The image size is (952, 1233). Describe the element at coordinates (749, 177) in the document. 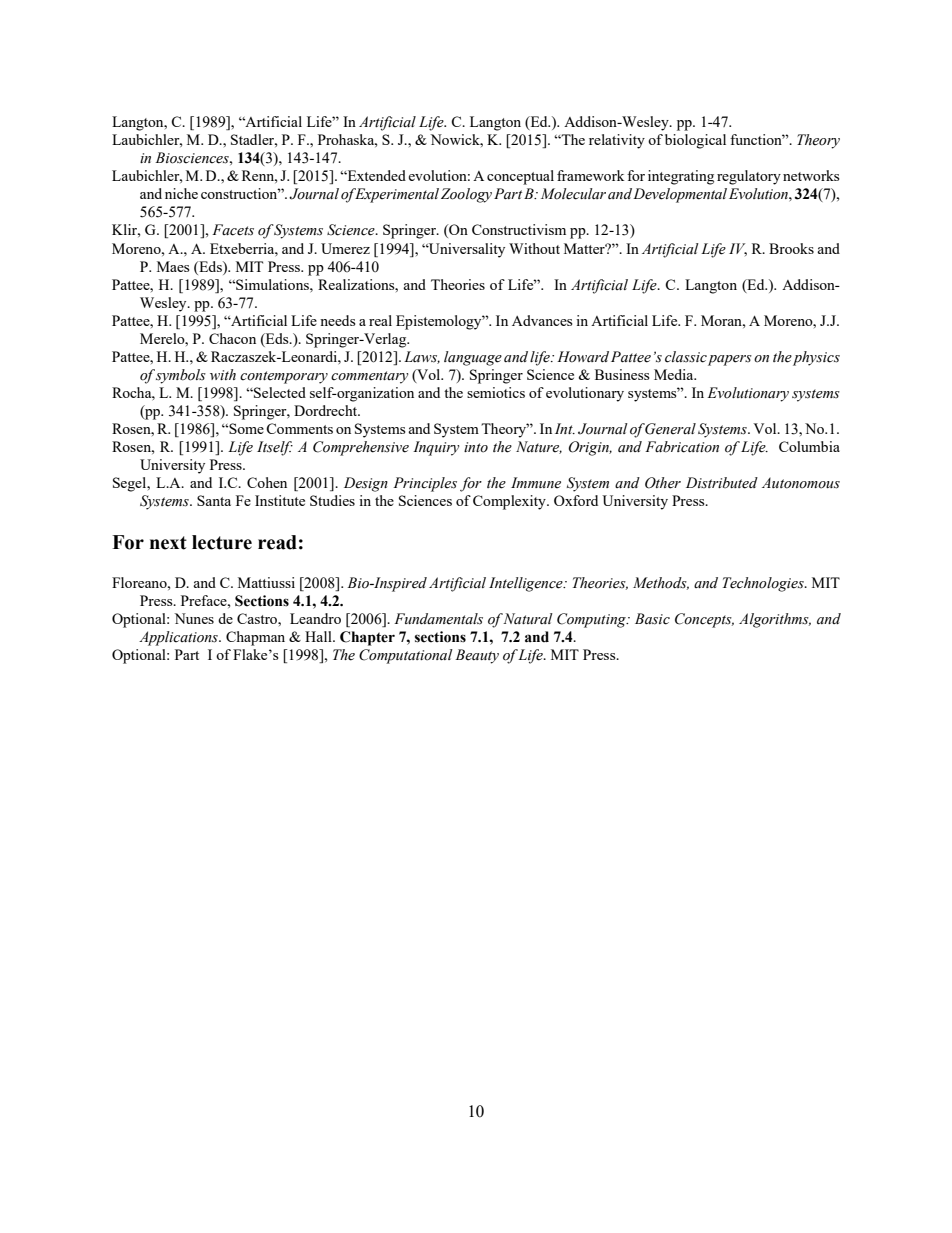

I see `regulatory` at that location.
